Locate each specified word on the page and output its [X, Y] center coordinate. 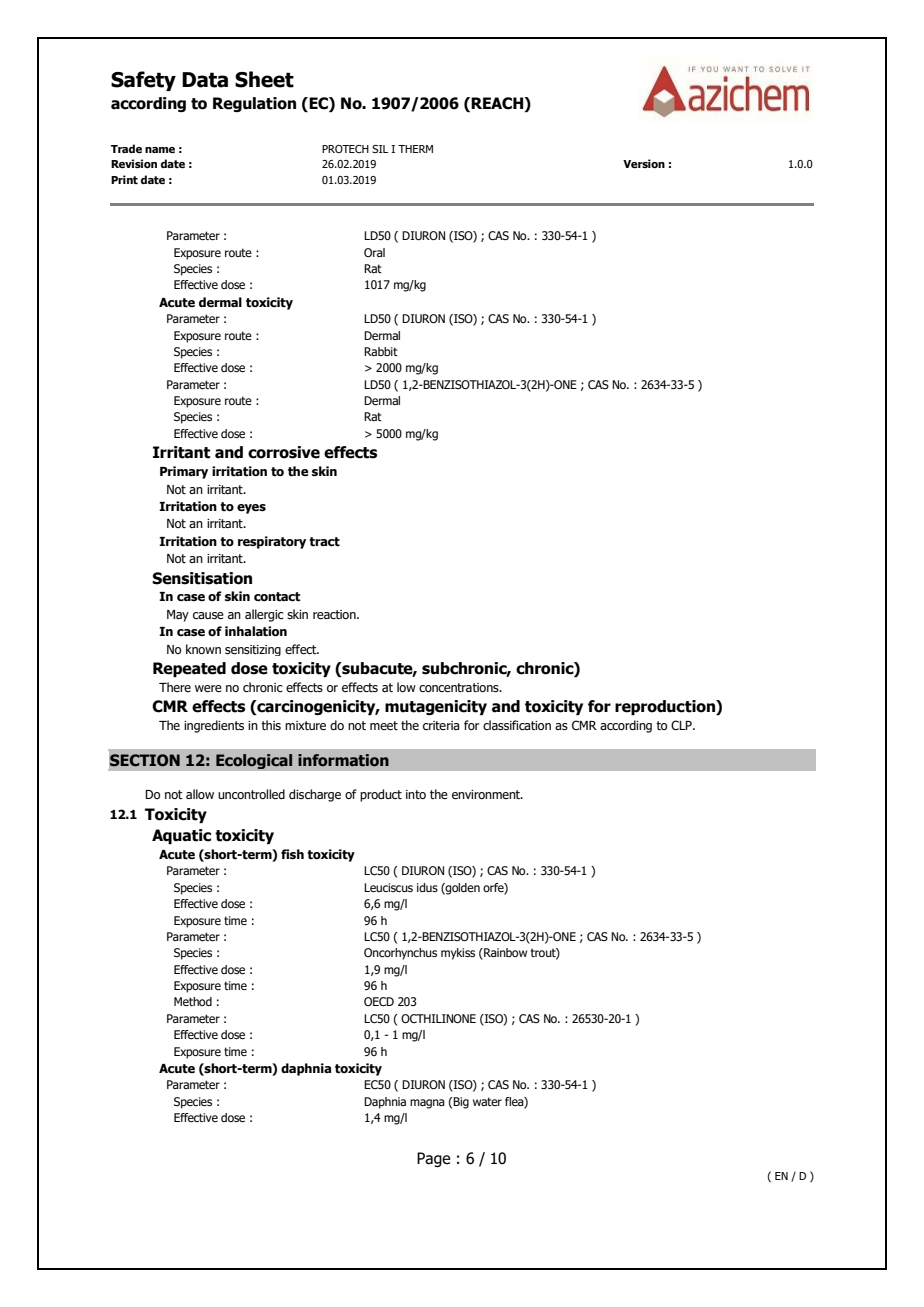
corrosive [284, 452]
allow [200, 794]
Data [205, 80]
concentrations [460, 687]
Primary [184, 472]
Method [193, 1001]
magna [427, 1104]
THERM [415, 149]
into [416, 794]
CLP [682, 725]
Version [644, 163]
